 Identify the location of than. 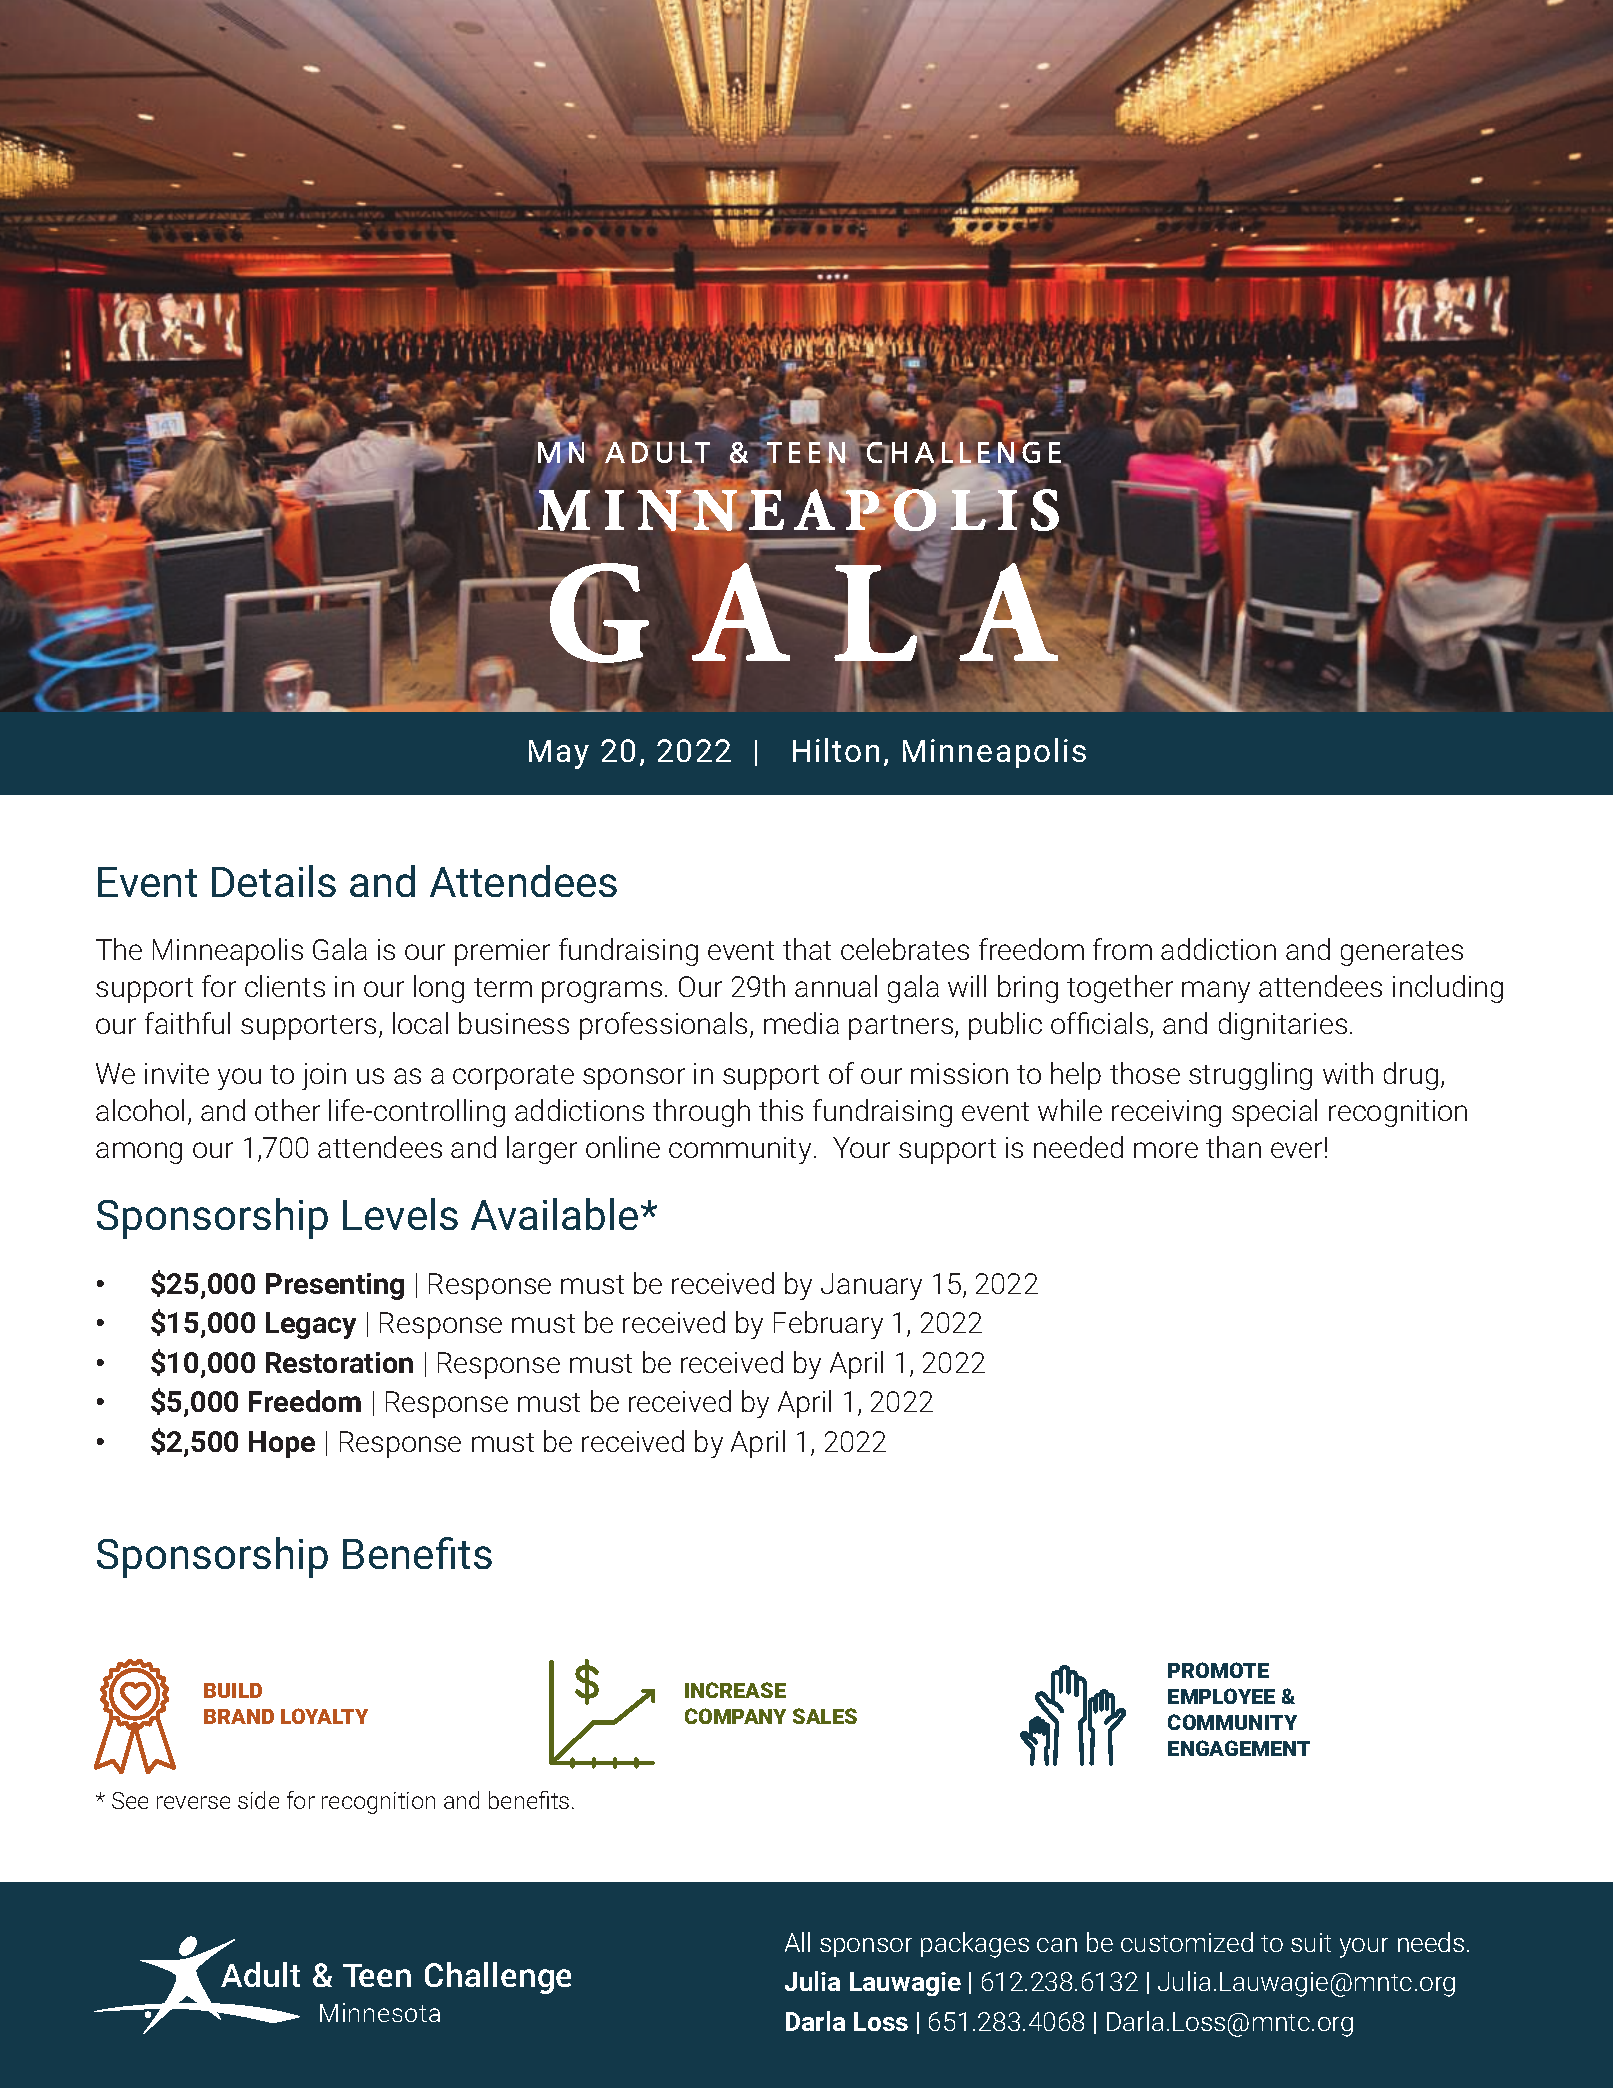
(1233, 1147).
